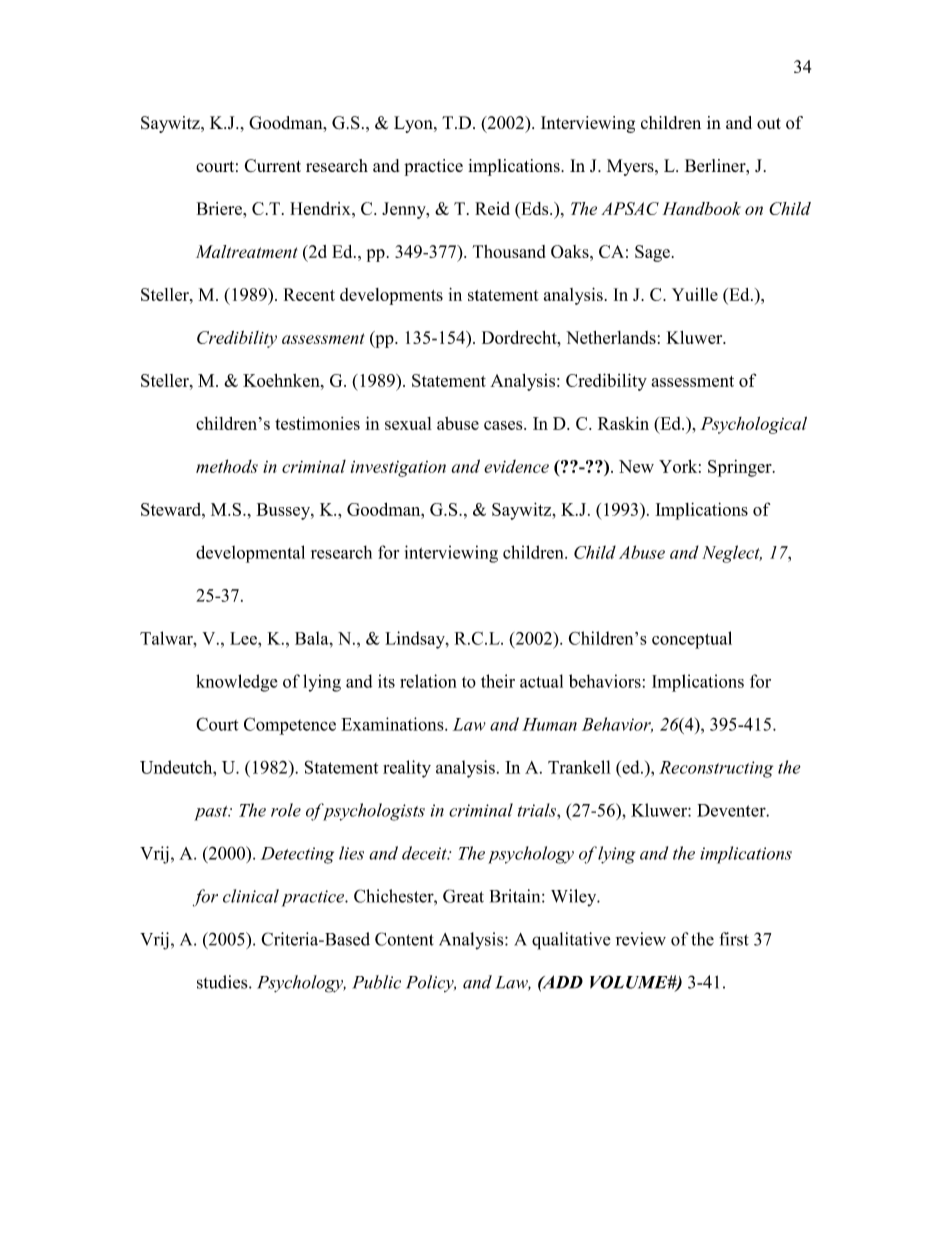 Image resolution: width=952 pixels, height=1233 pixels. I want to click on Neglect, so click(732, 554).
